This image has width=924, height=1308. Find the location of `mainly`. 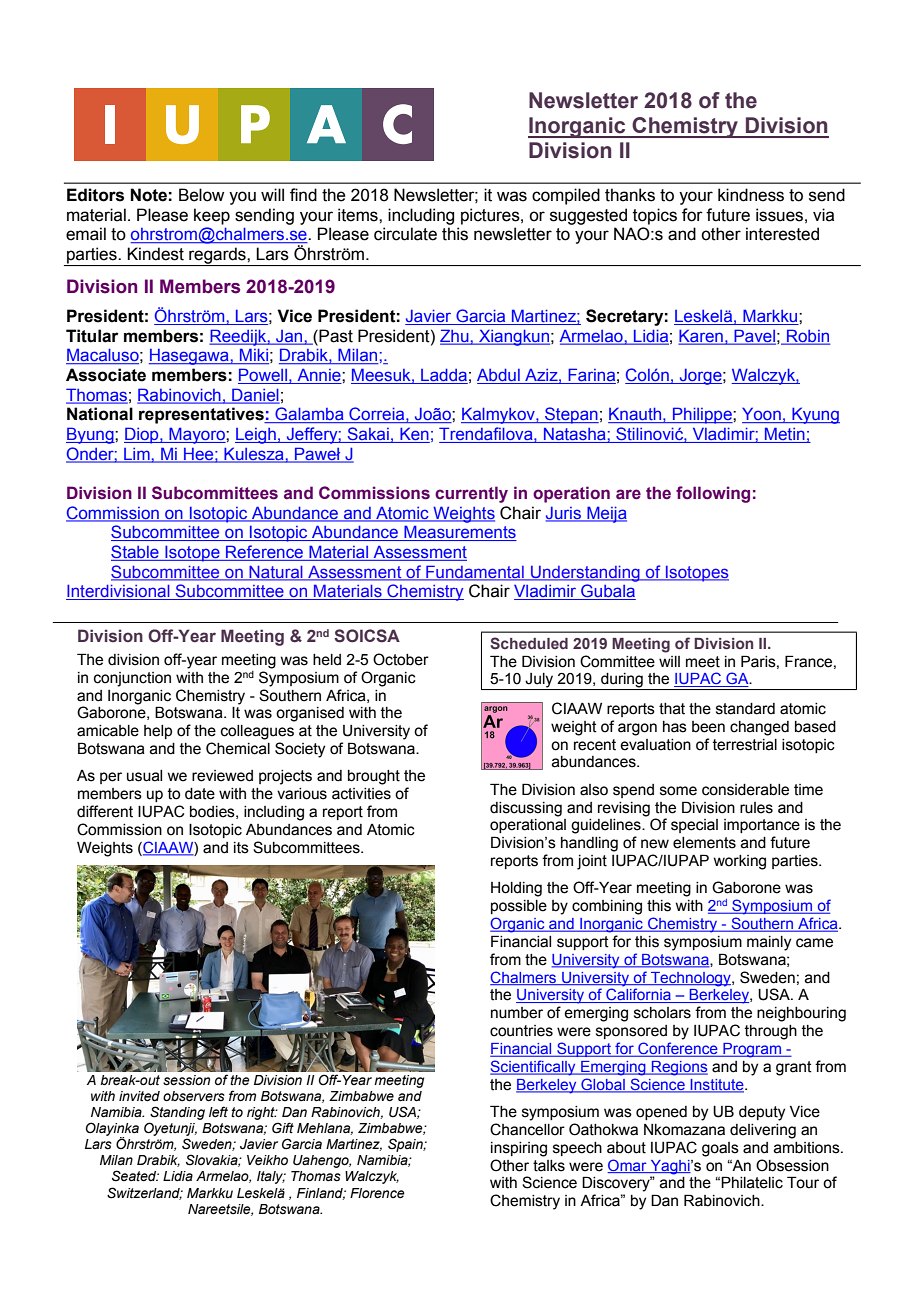

mainly is located at coordinates (769, 943).
